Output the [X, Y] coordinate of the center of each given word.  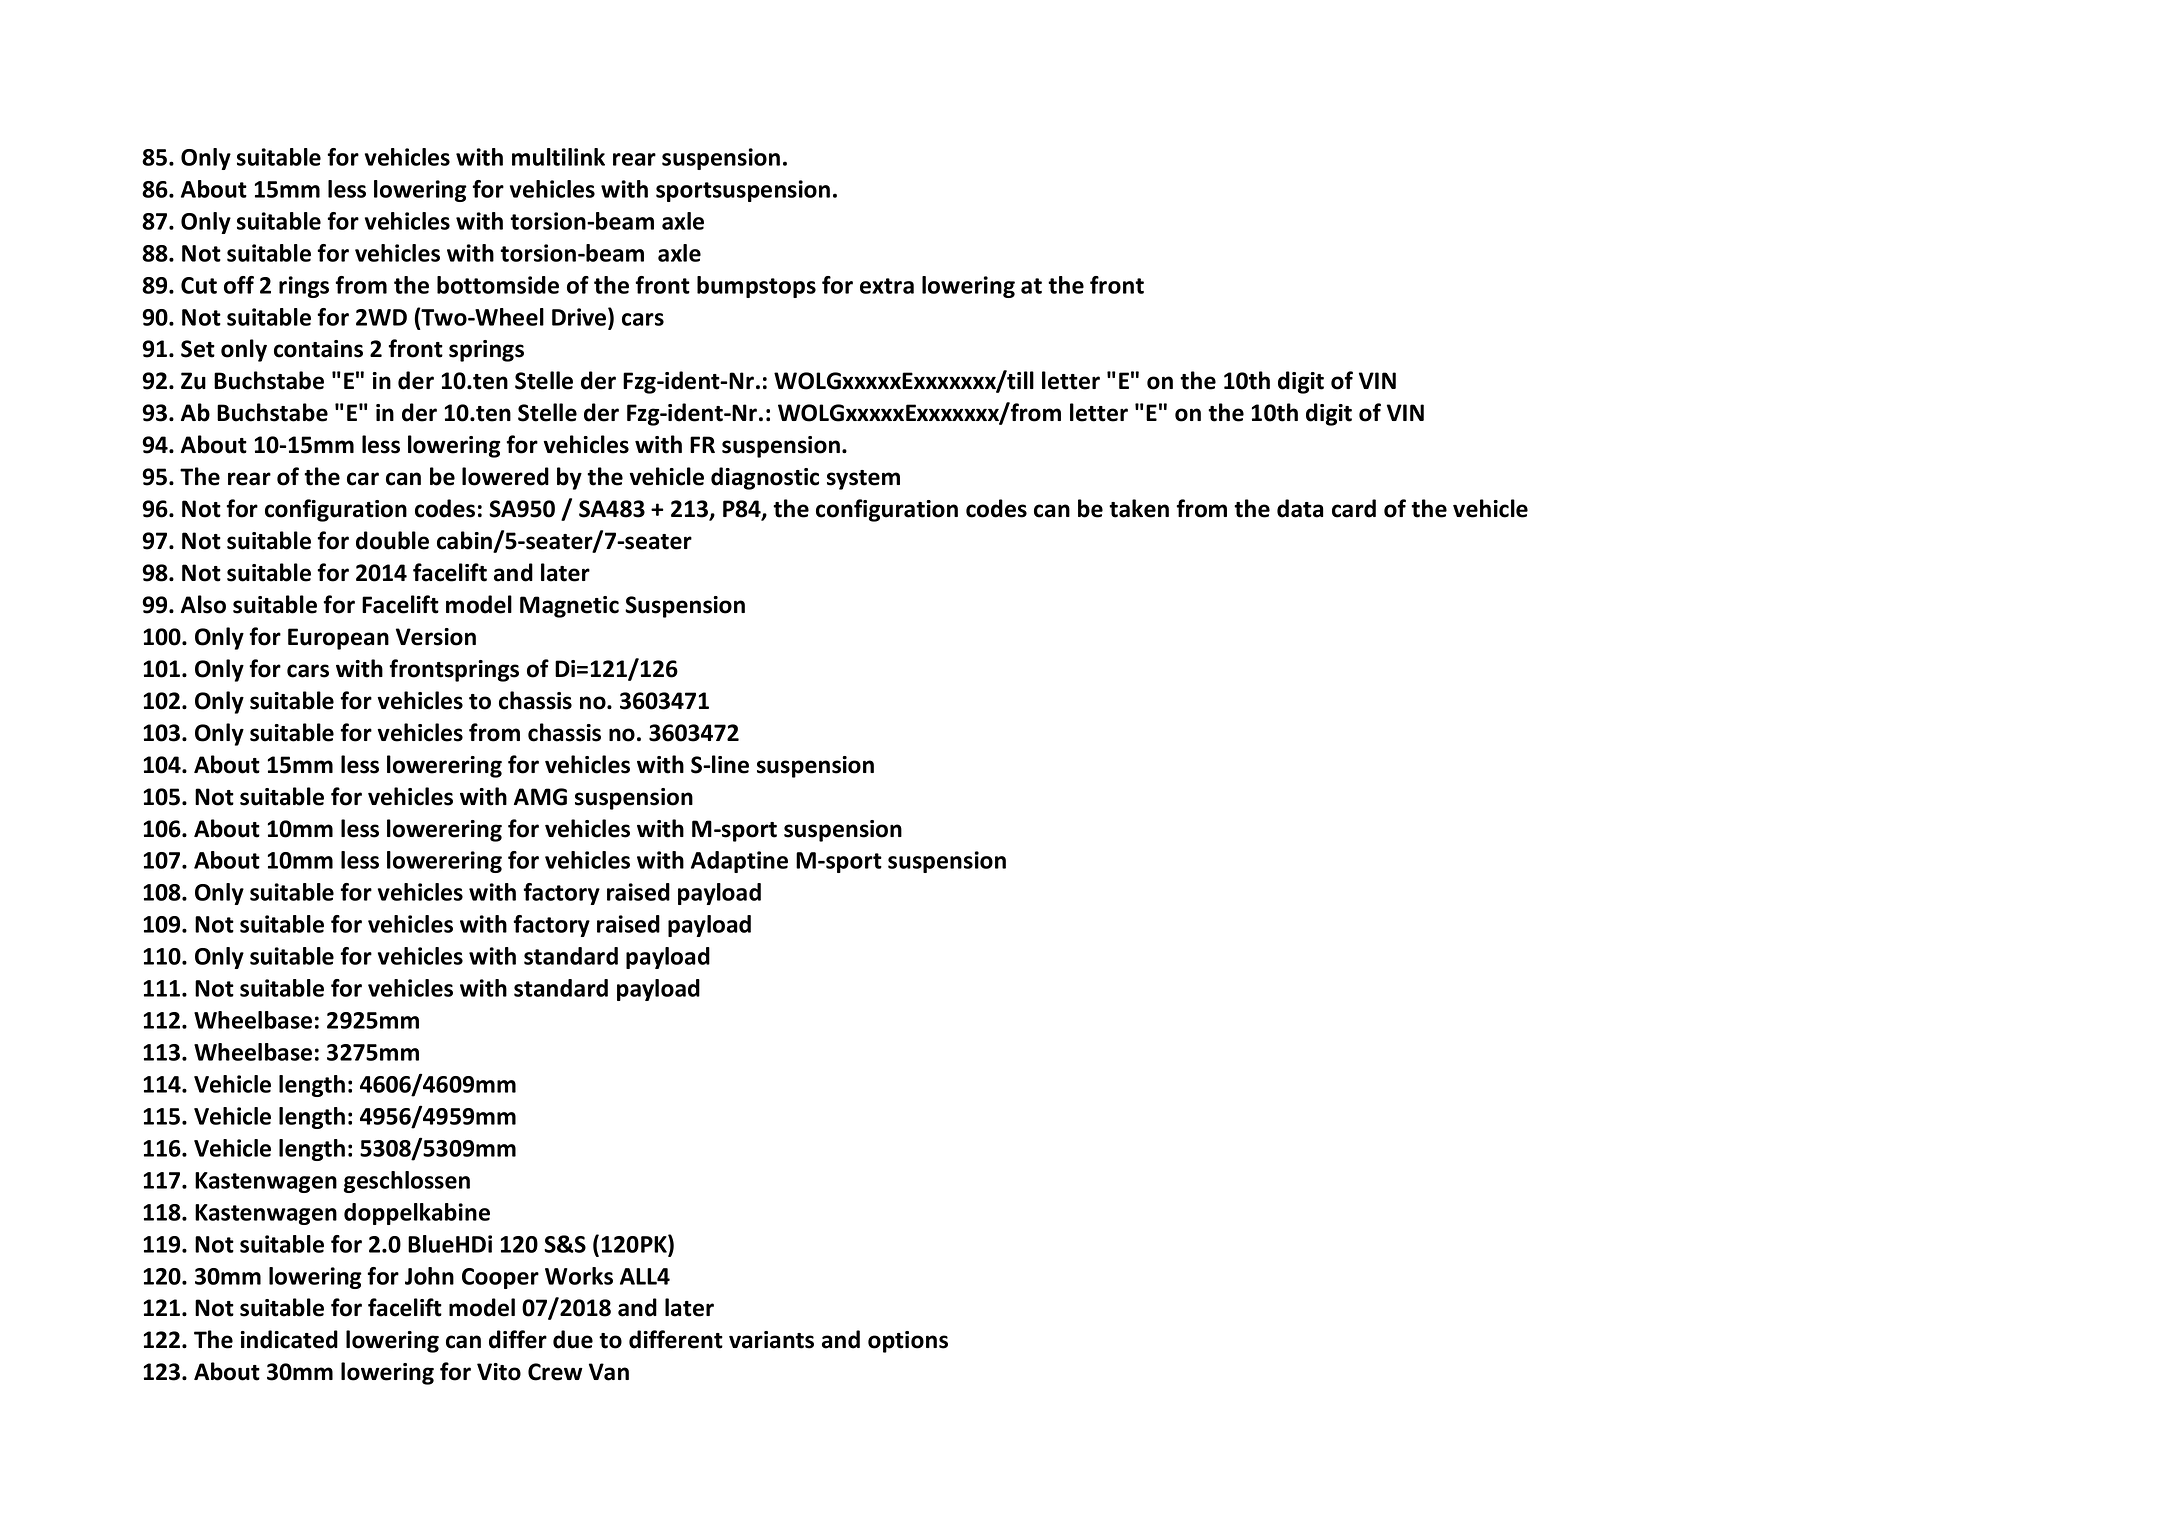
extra [887, 286]
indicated [289, 1339]
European [338, 639]
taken [1139, 508]
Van [609, 1372]
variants [771, 1340]
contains [318, 349]
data [1300, 508]
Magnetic [569, 607]
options [908, 1342]
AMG [540, 797]
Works [579, 1276]
